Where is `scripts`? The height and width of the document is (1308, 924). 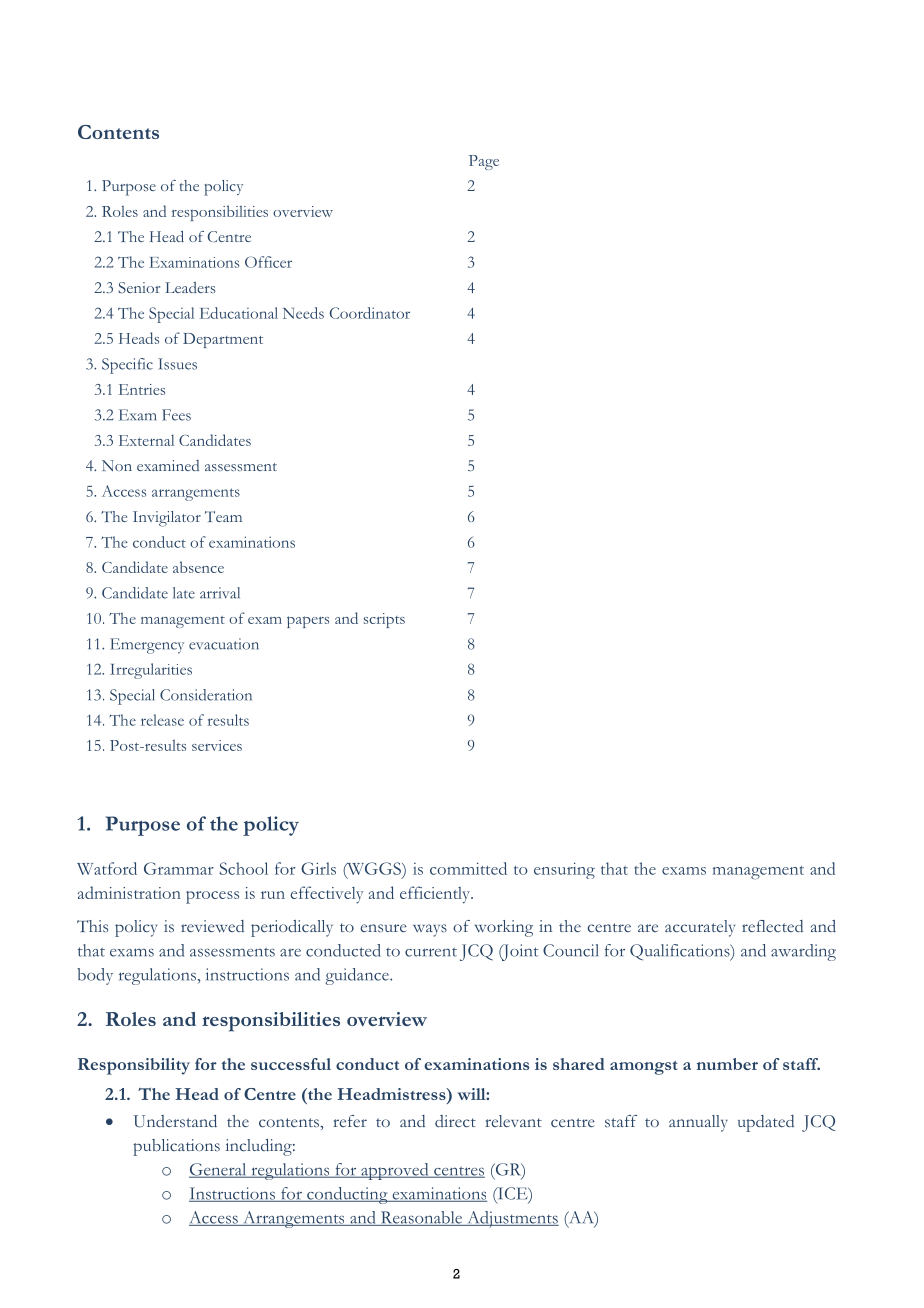
scripts is located at coordinates (384, 620).
